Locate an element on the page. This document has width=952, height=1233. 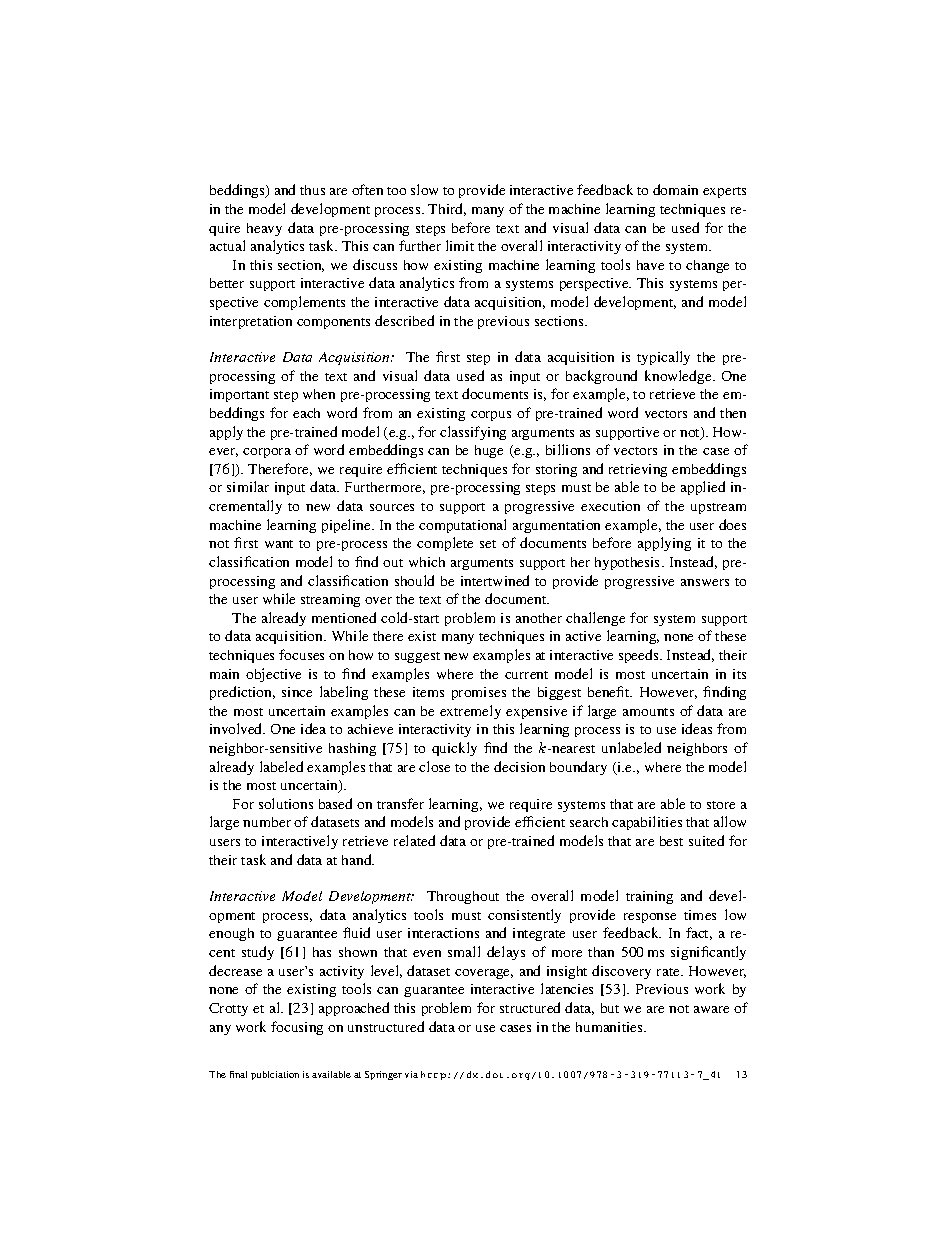
experts is located at coordinates (724, 192).
